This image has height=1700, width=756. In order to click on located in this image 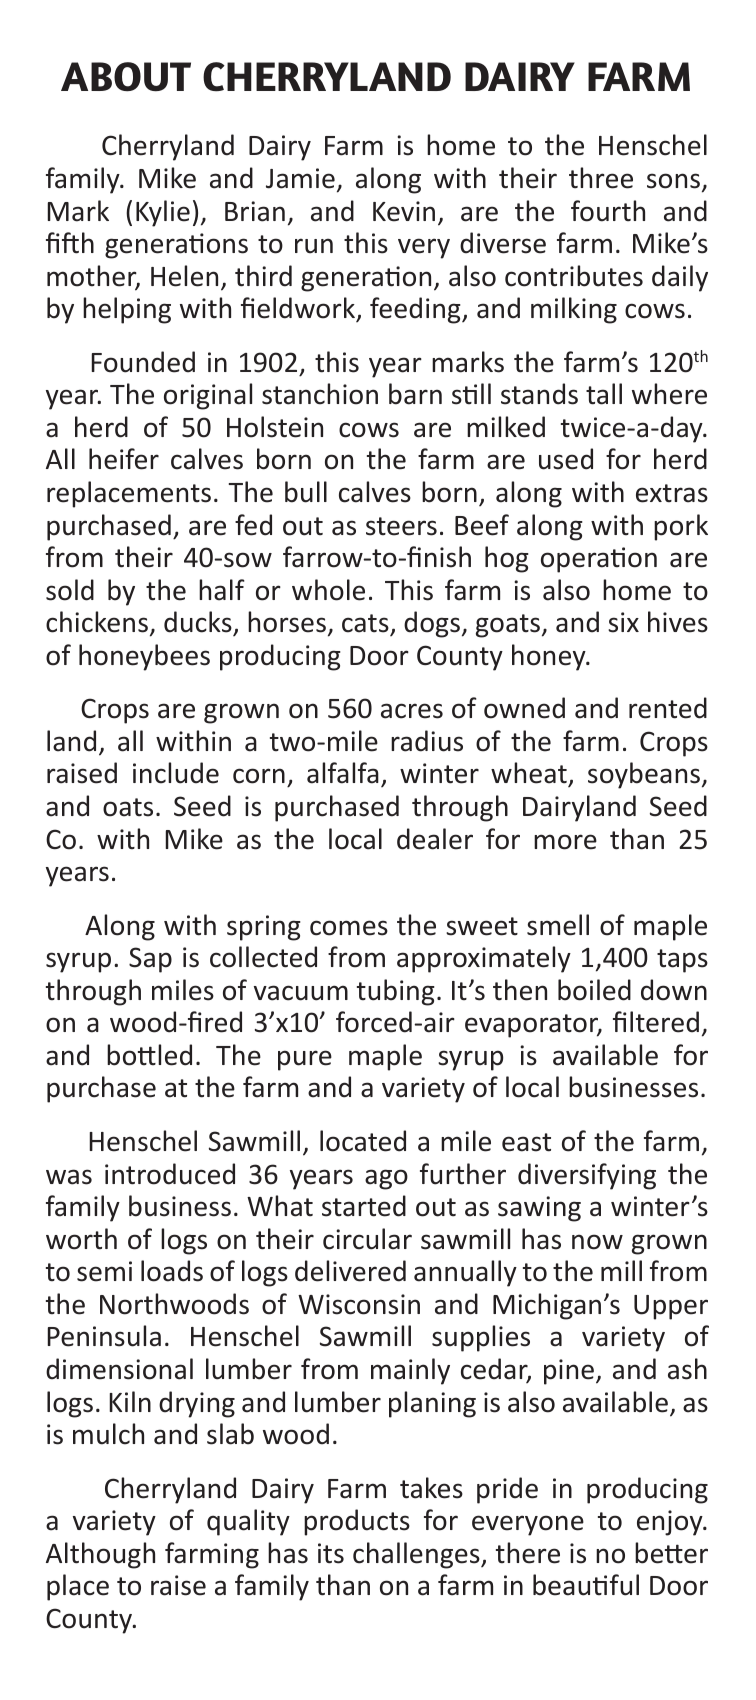, I will do `click(363, 1141)`.
